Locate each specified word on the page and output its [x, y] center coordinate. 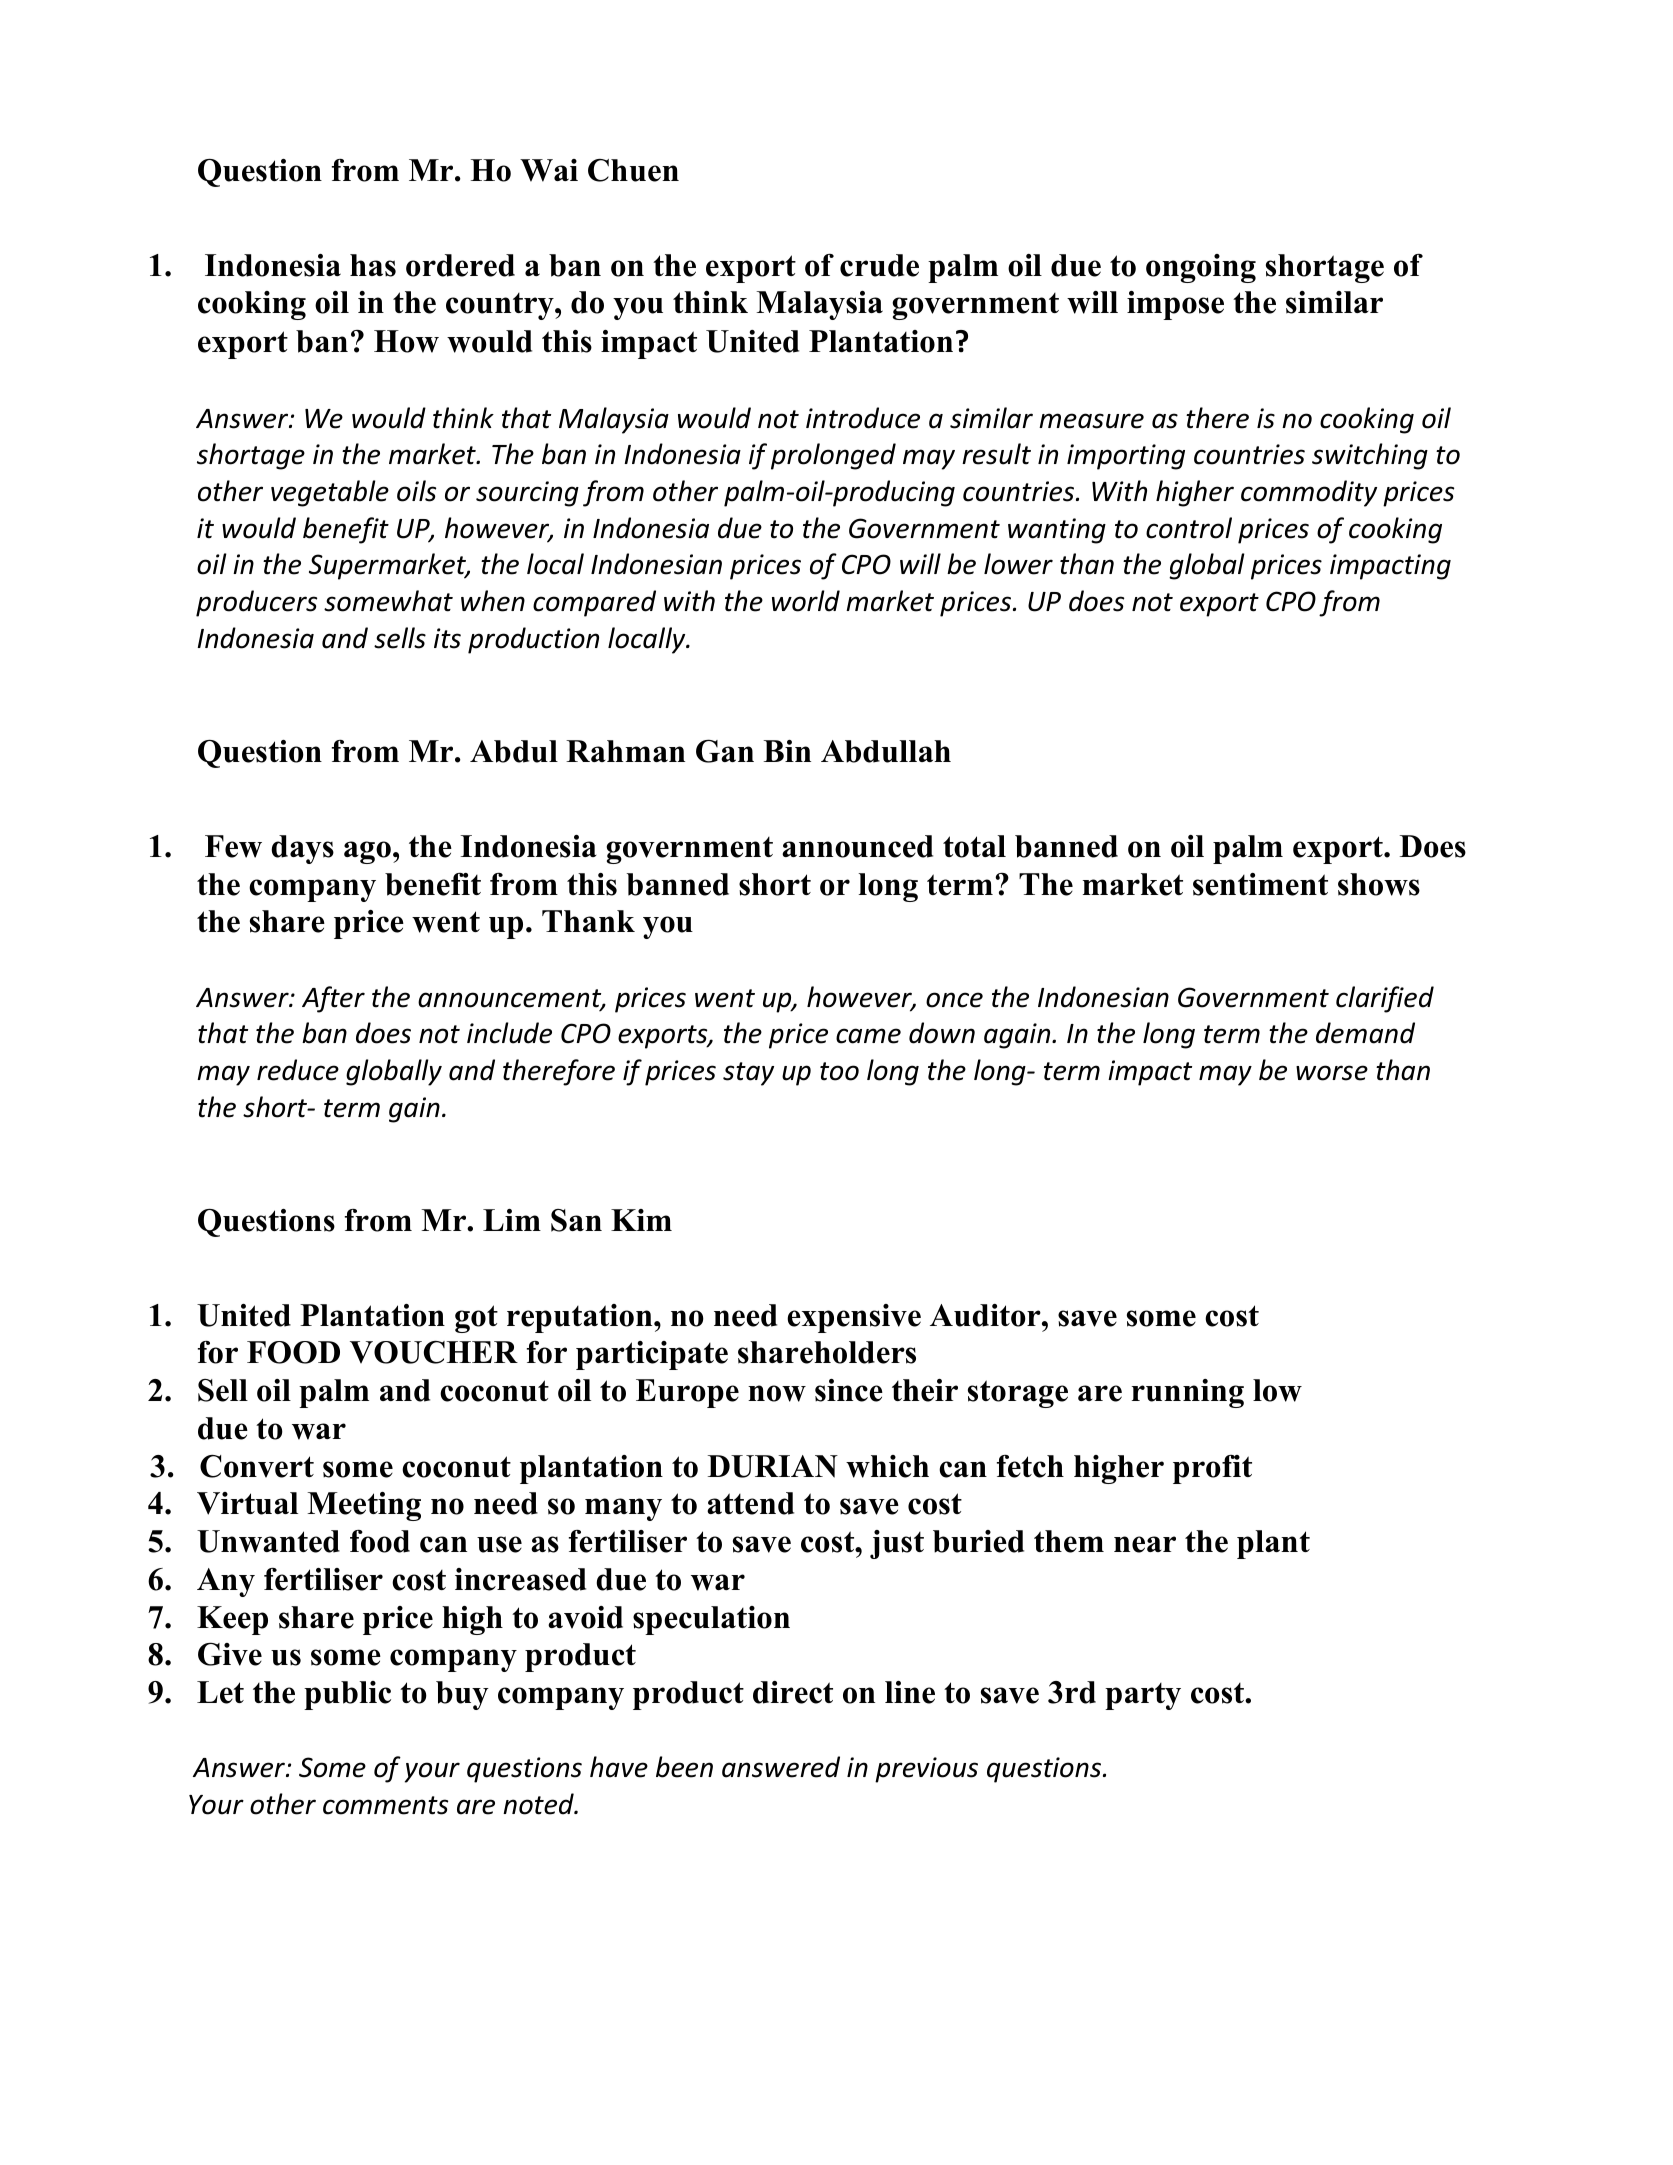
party [1143, 1696]
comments [385, 1805]
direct [793, 1692]
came [868, 1036]
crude [879, 265]
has [373, 265]
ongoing [1201, 268]
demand [1365, 1033]
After [333, 999]
